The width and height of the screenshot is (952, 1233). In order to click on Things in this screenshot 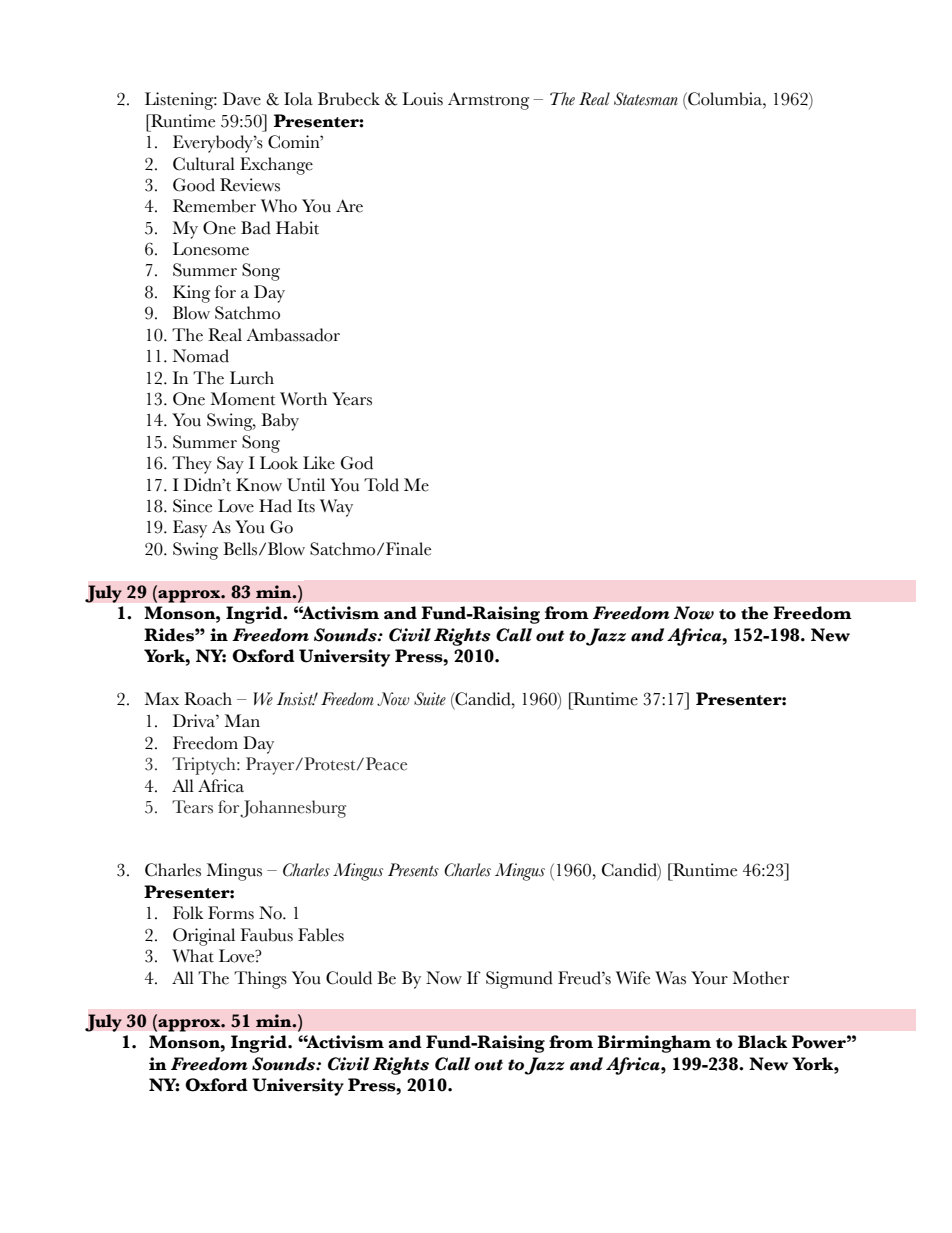, I will do `click(260, 980)`.
